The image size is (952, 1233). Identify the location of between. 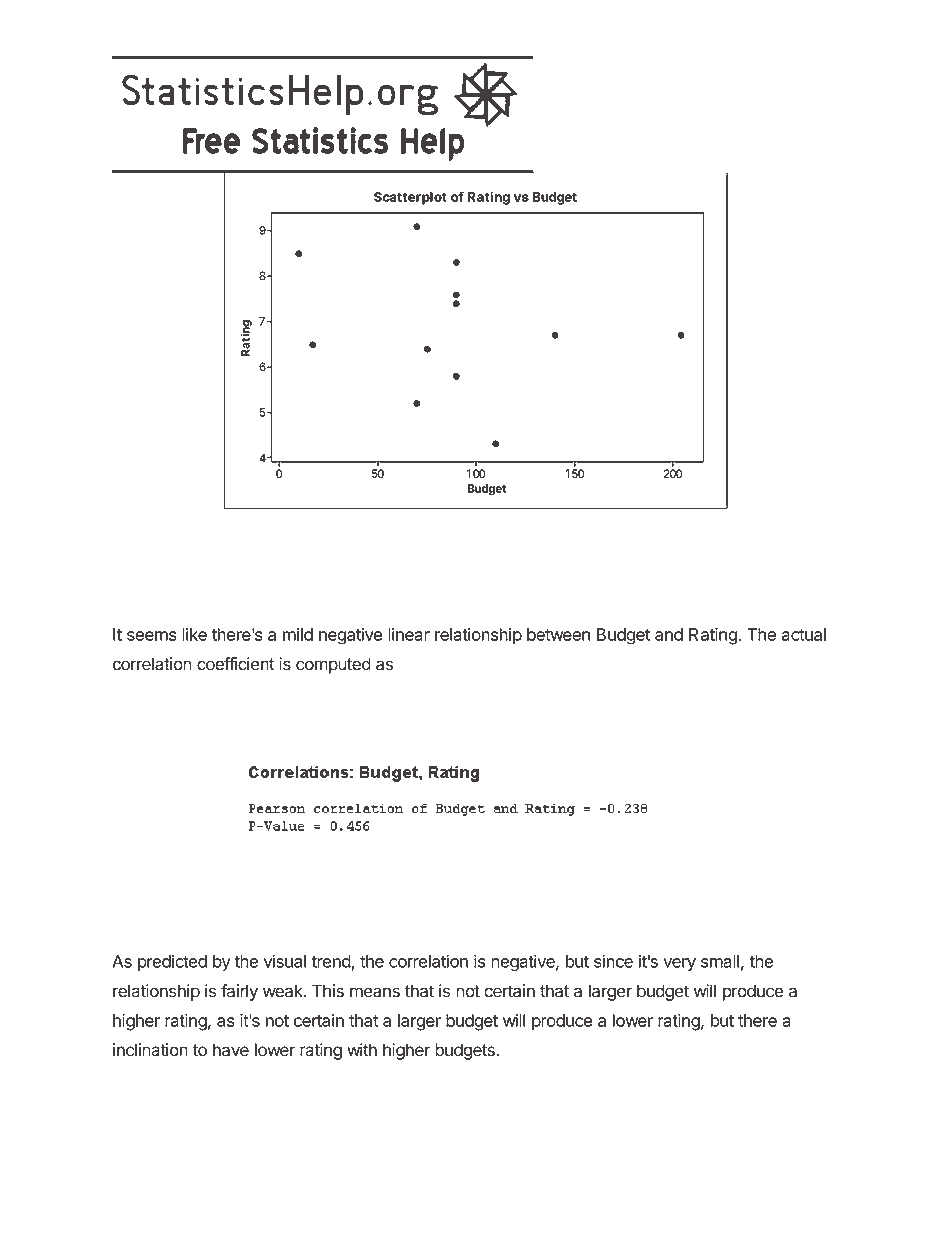
(558, 634).
